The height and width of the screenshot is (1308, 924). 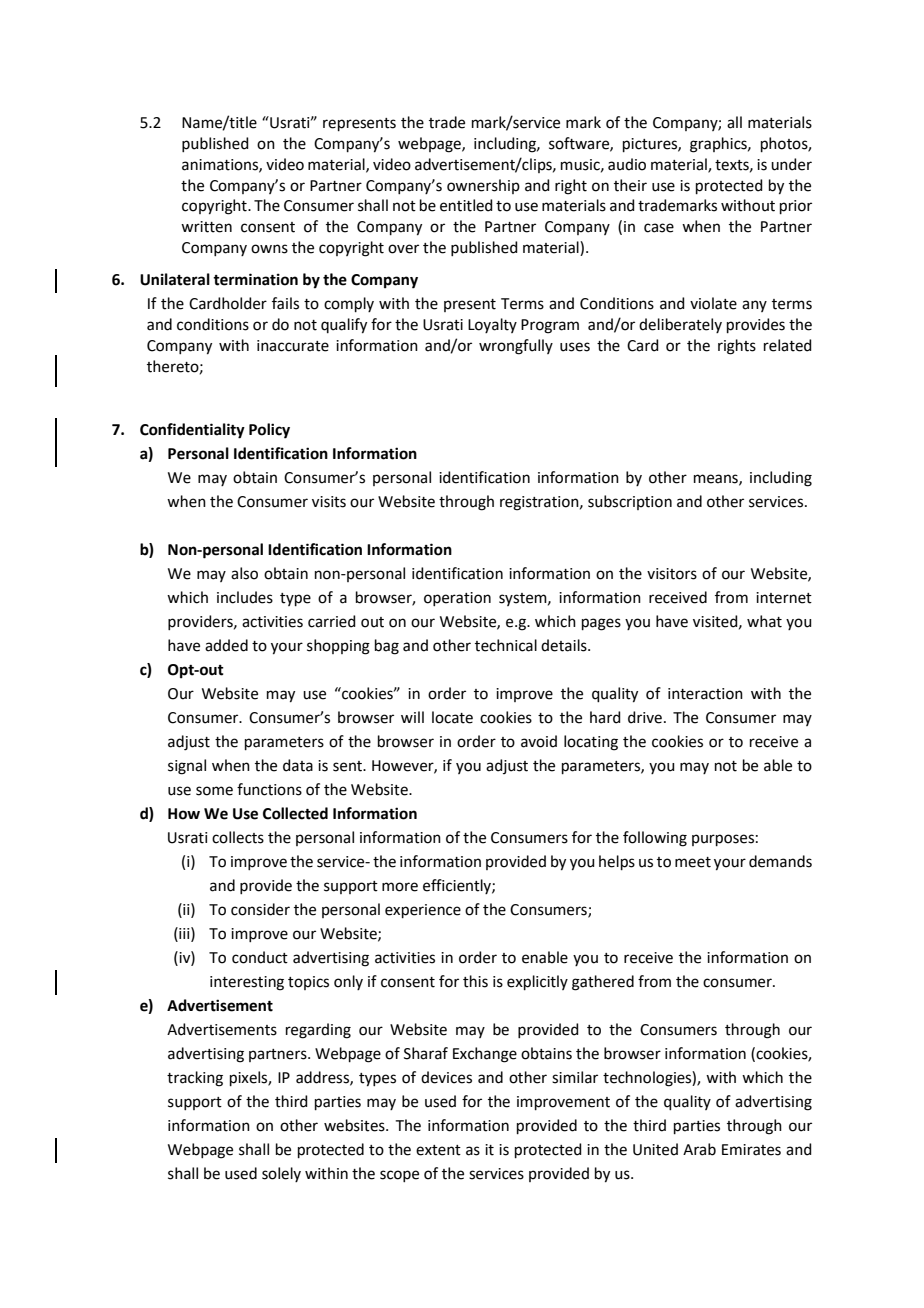 What do you see at coordinates (475, 981) in the screenshot?
I see `this` at bounding box center [475, 981].
